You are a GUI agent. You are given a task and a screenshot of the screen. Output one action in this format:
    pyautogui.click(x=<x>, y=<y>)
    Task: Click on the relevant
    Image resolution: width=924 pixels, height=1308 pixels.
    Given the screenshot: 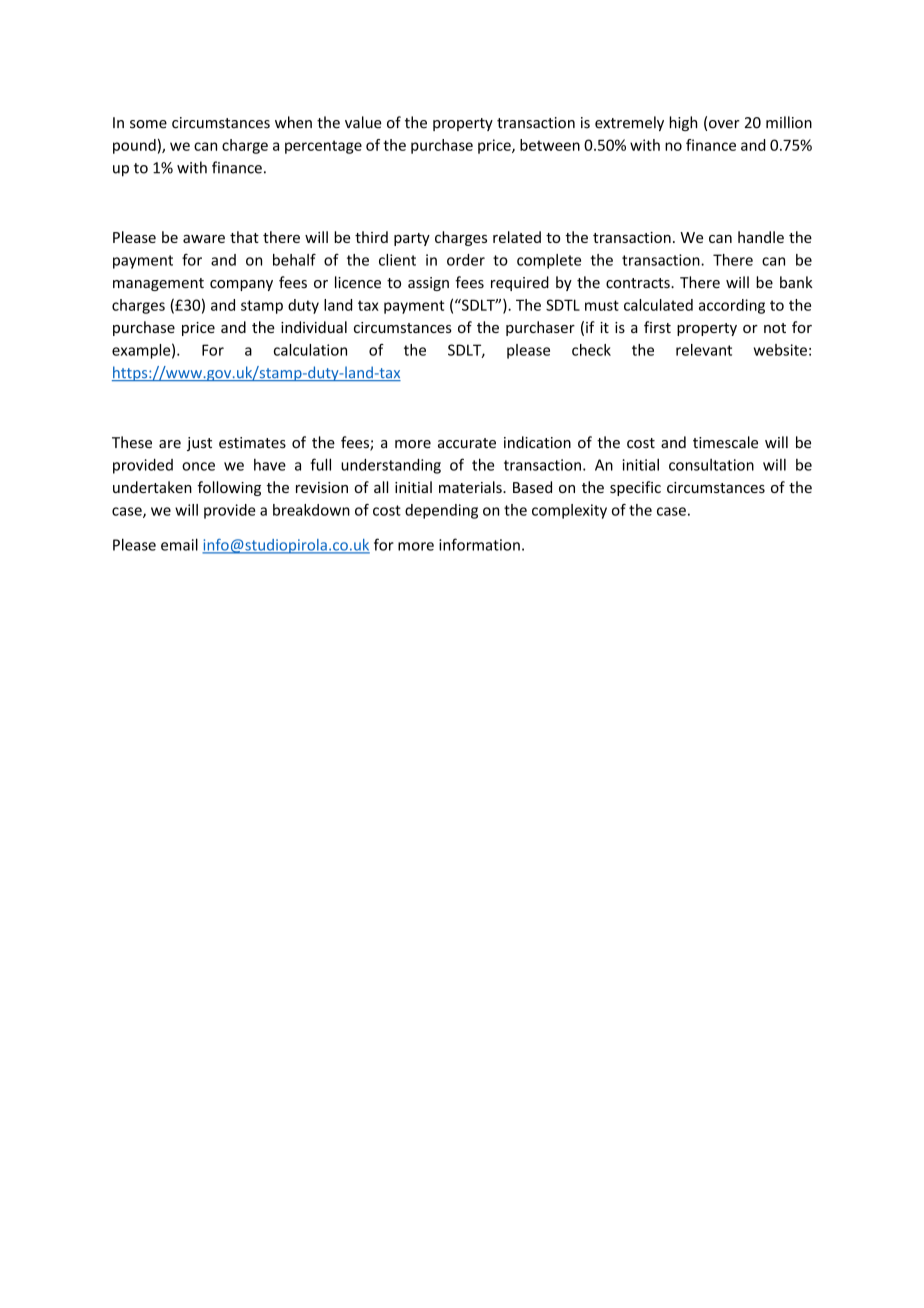 What is the action you would take?
    pyautogui.click(x=704, y=350)
